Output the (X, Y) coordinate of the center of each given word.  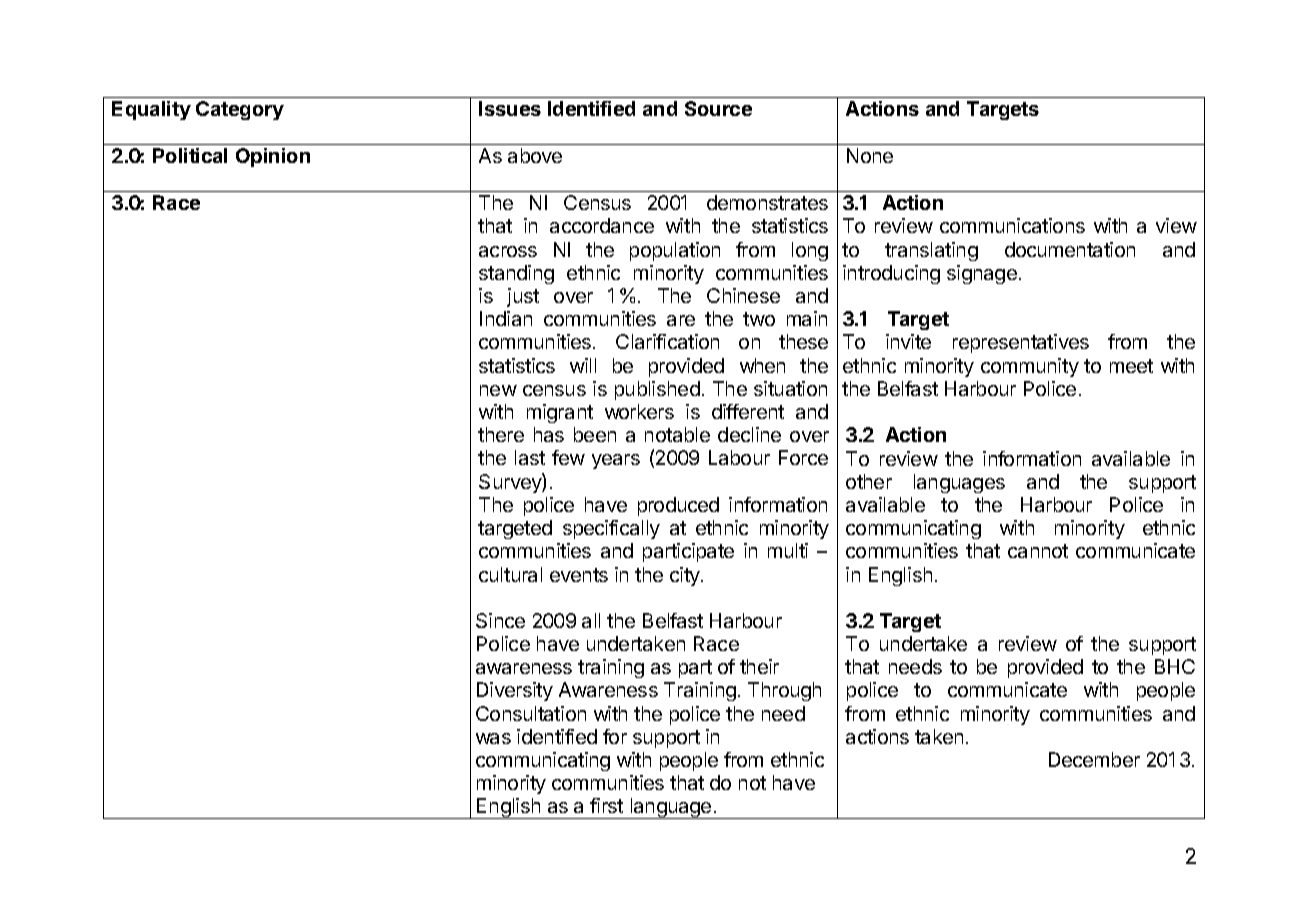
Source (718, 108)
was (493, 738)
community (1030, 367)
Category (240, 110)
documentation (1070, 249)
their (759, 666)
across (508, 251)
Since (500, 620)
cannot (1038, 551)
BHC (1175, 666)
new (498, 390)
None (870, 155)
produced (678, 506)
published (657, 390)
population (675, 251)
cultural (510, 574)
